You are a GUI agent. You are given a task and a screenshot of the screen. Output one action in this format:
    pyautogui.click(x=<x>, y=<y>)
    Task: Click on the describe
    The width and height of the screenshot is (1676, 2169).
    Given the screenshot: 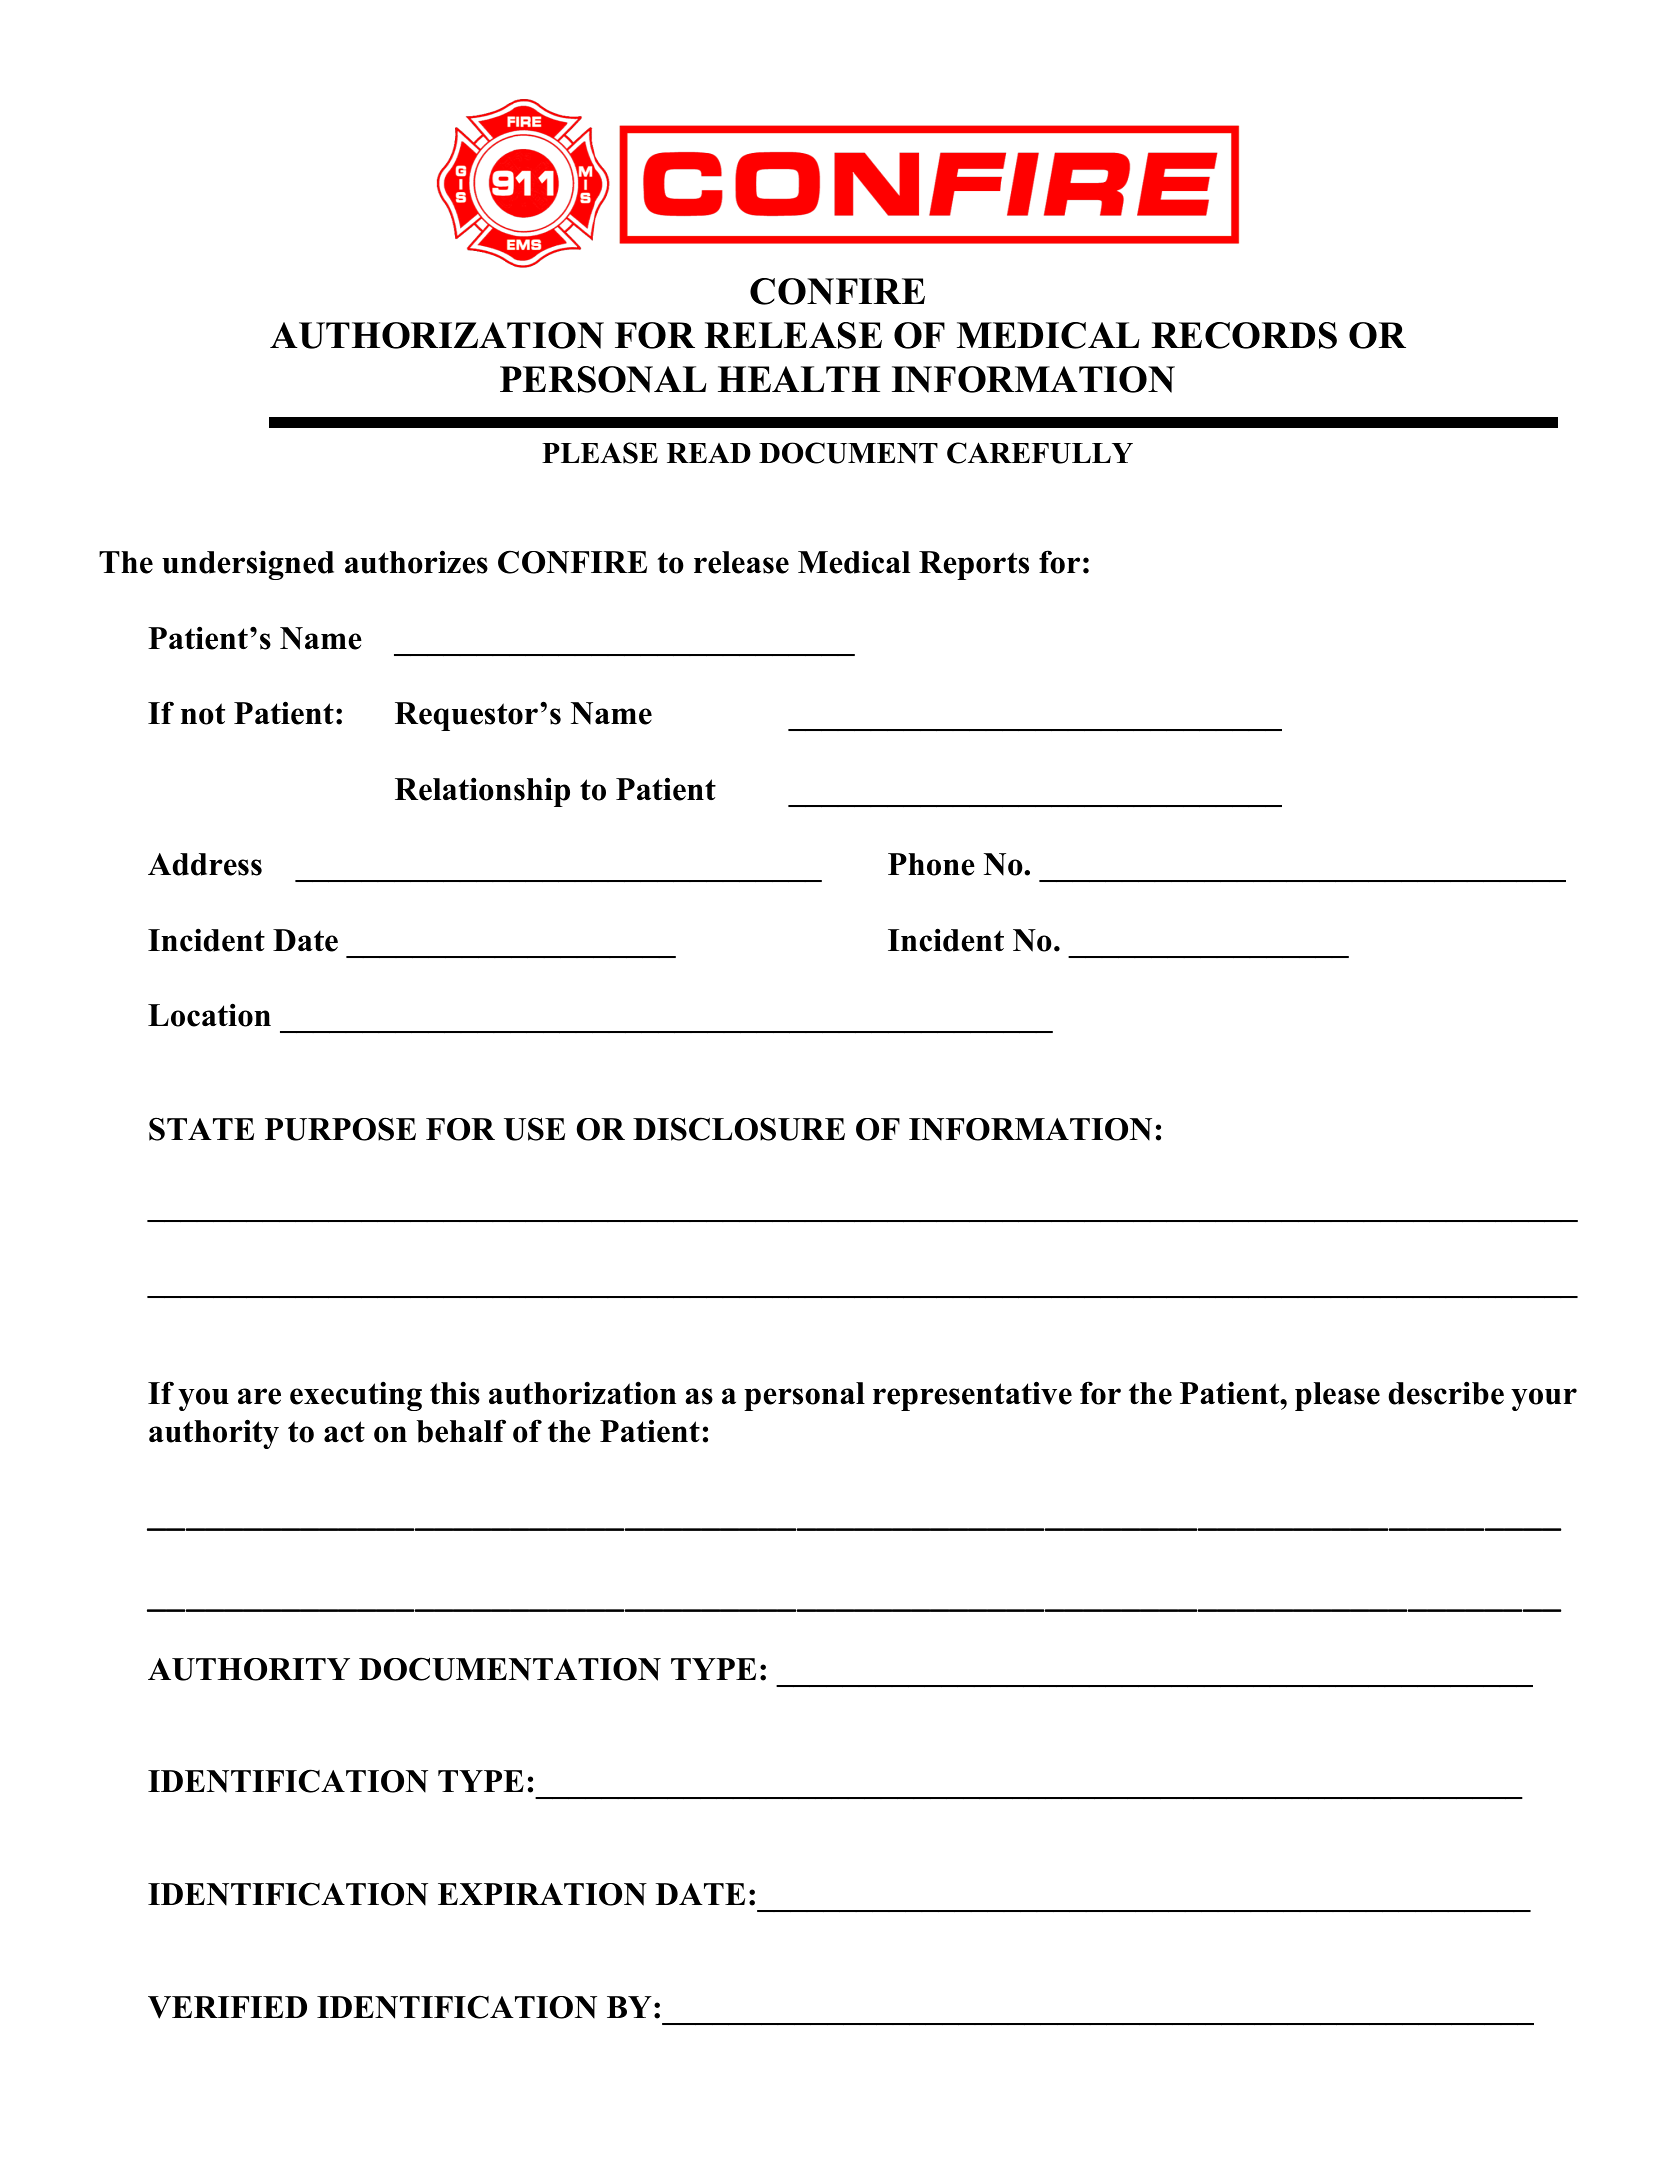 What is the action you would take?
    pyautogui.click(x=1446, y=1393)
